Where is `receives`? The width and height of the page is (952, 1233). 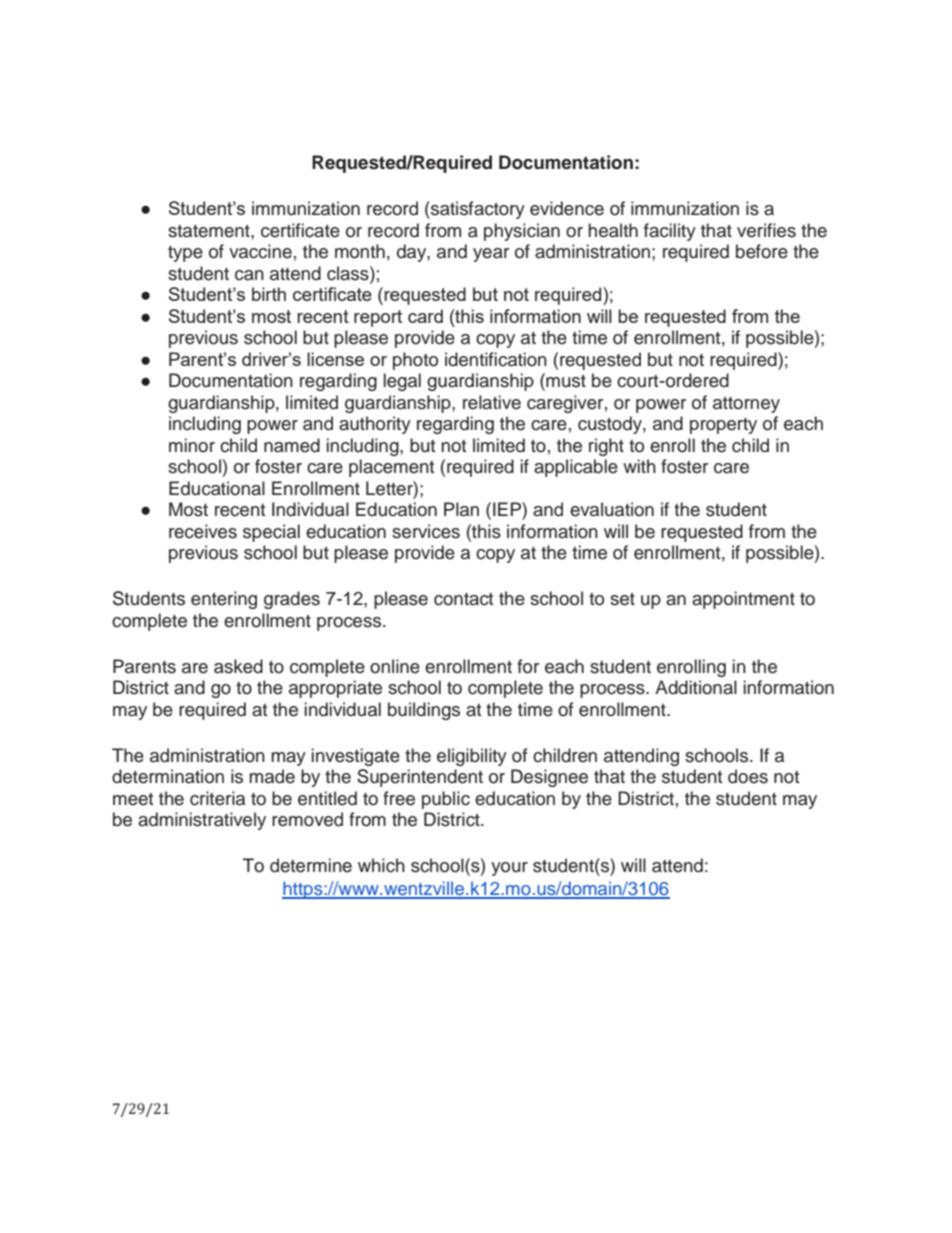
receives is located at coordinates (203, 531).
